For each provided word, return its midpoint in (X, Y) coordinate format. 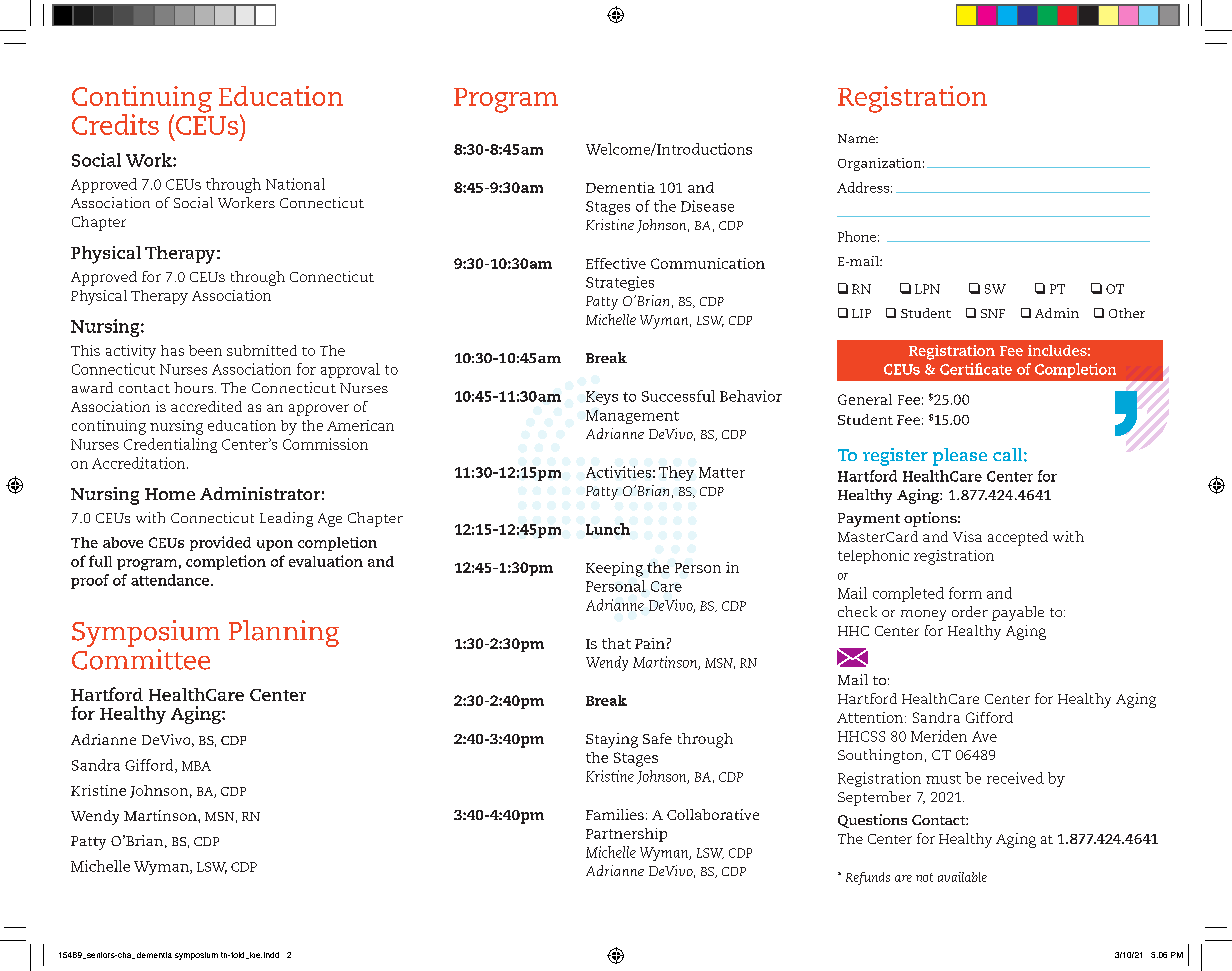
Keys (602, 398)
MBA (196, 766)
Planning (284, 633)
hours (195, 387)
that (616, 643)
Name (857, 138)
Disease (707, 206)
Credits (115, 124)
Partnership (626, 835)
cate (997, 370)
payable (1018, 613)
